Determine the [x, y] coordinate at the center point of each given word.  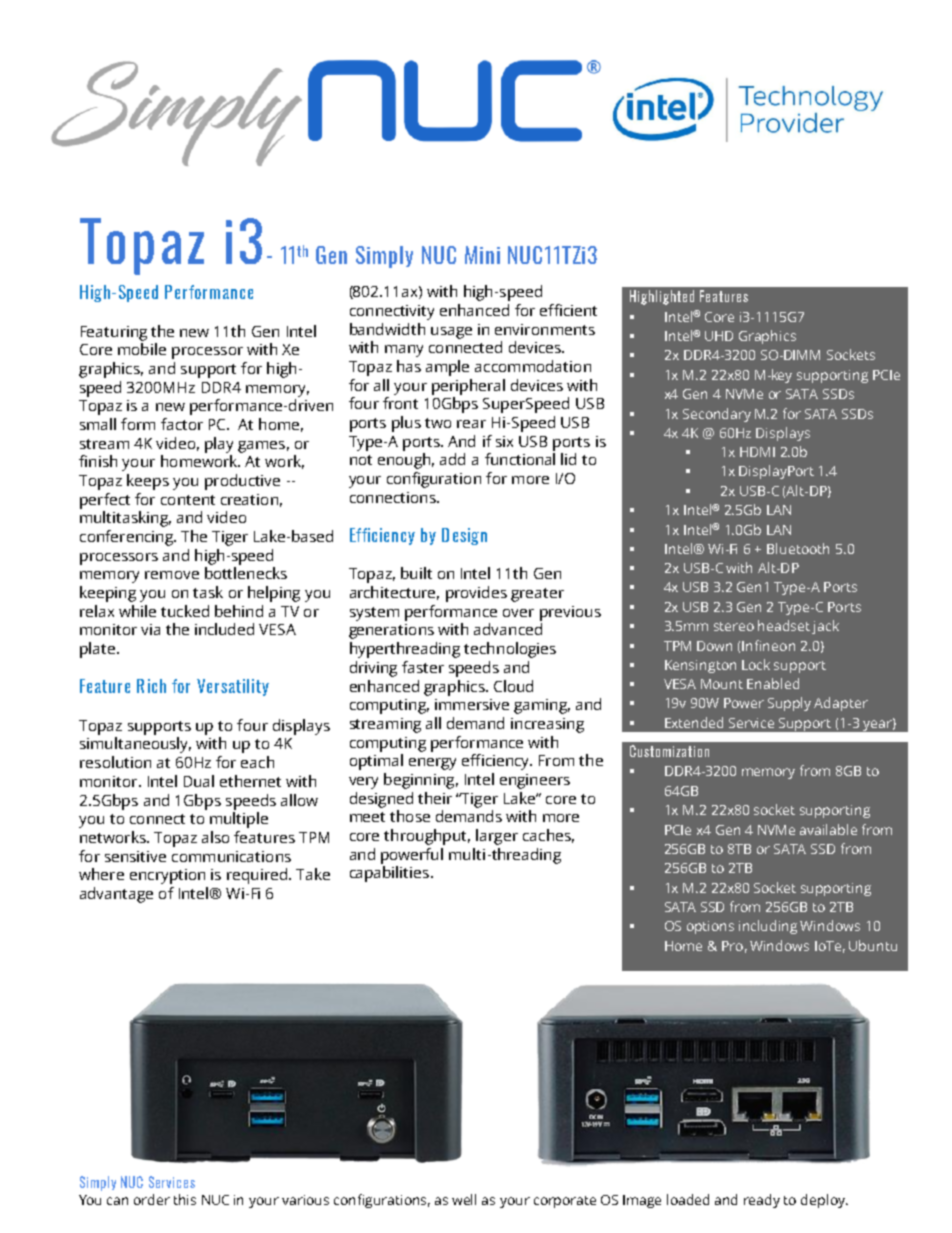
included [224, 629]
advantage [116, 895]
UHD [719, 336]
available [828, 829]
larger [497, 837]
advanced [508, 629]
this [185, 1199]
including [768, 927]
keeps [148, 482]
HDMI [757, 452]
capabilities [389, 874]
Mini [482, 255]
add [452, 459]
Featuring [114, 333]
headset [784, 625]
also [215, 837]
